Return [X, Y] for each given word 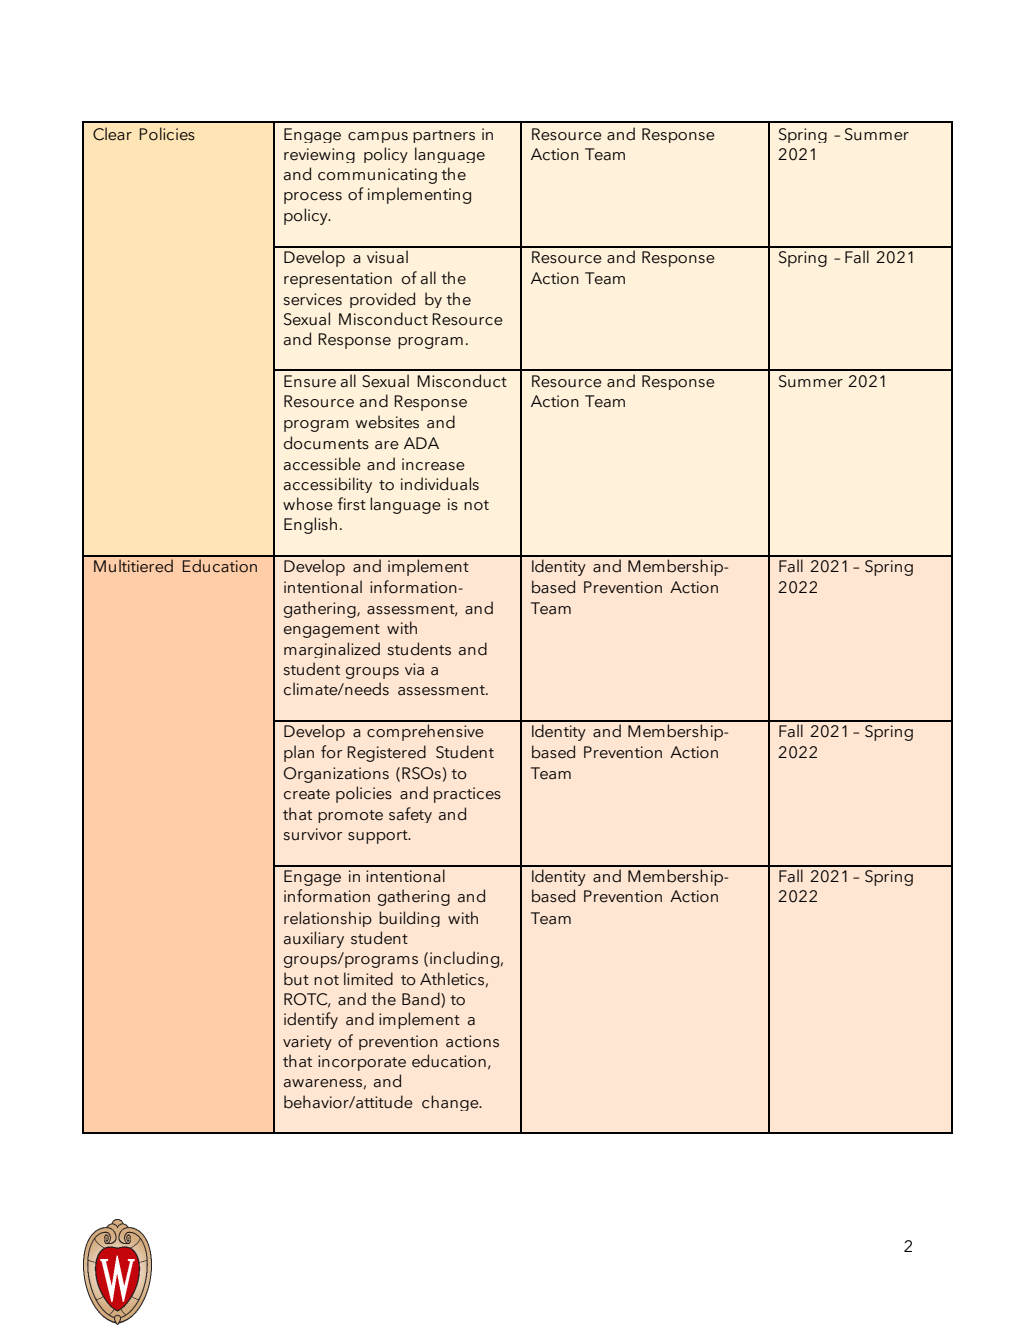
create [307, 794]
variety [307, 1042]
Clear [112, 134]
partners [444, 136]
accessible [322, 464]
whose [308, 504]
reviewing [319, 155]
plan [299, 753]
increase [433, 464]
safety [410, 815]
